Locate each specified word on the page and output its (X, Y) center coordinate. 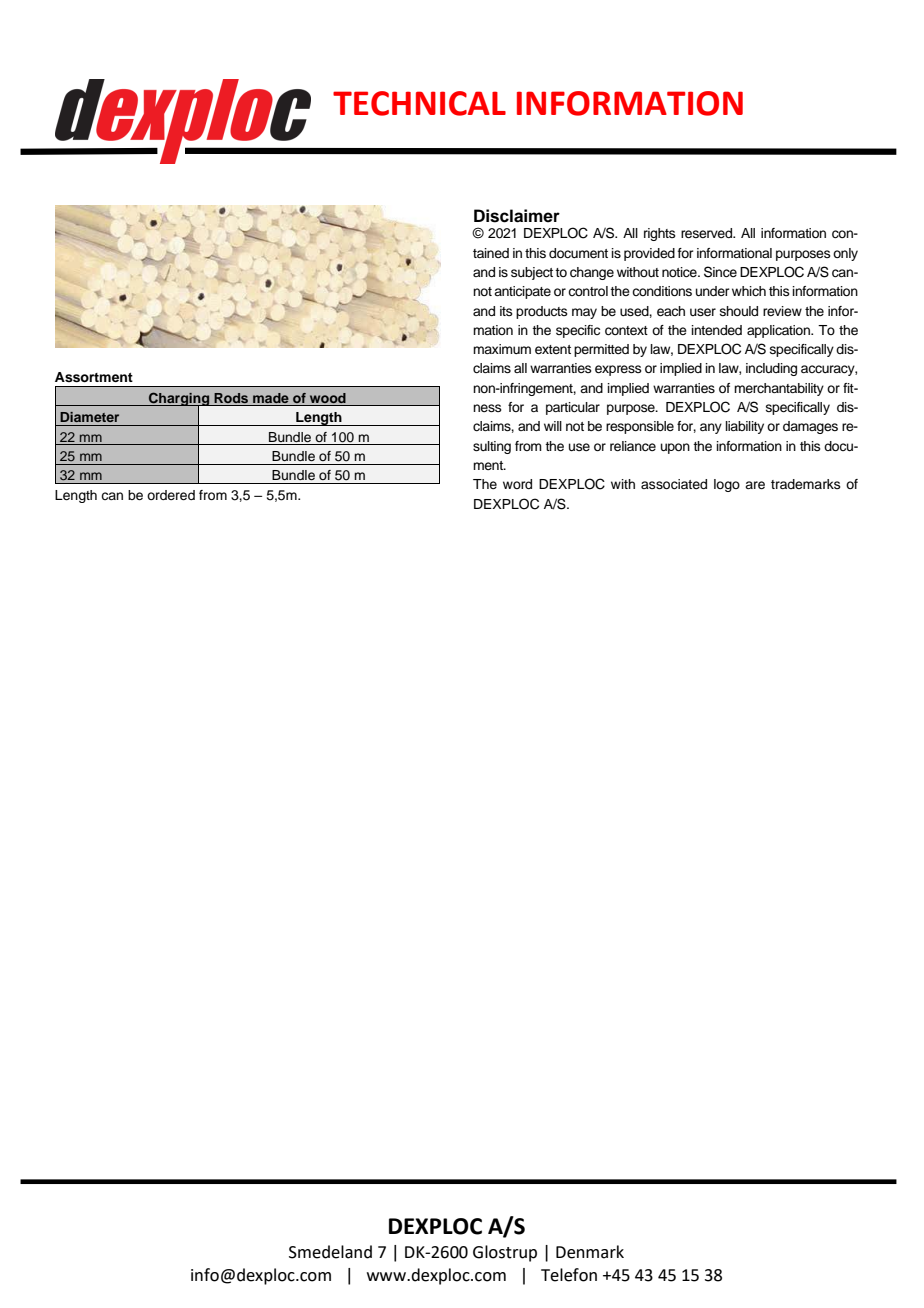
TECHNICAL (419, 103)
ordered (171, 495)
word (517, 484)
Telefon (569, 1275)
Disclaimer (517, 216)
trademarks (806, 484)
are (755, 485)
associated (674, 484)
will (553, 426)
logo (727, 485)
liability (745, 427)
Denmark (590, 1252)
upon (675, 448)
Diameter (89, 417)
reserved (707, 233)
